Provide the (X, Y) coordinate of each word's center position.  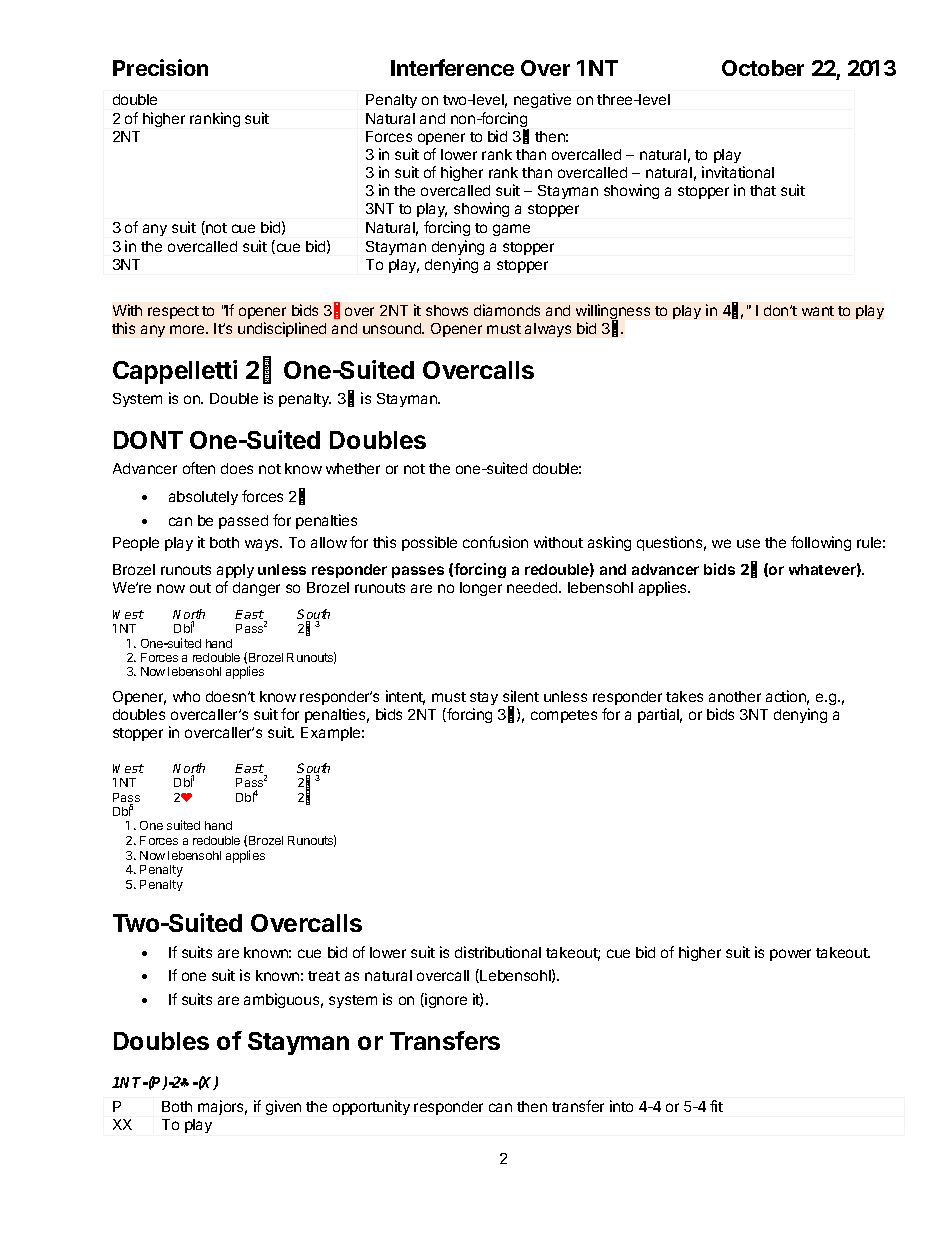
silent (521, 696)
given (283, 1107)
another (735, 696)
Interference (452, 67)
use (748, 543)
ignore (445, 1000)
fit (716, 1106)
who (186, 696)
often (199, 468)
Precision (160, 67)
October (763, 68)
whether (353, 468)
